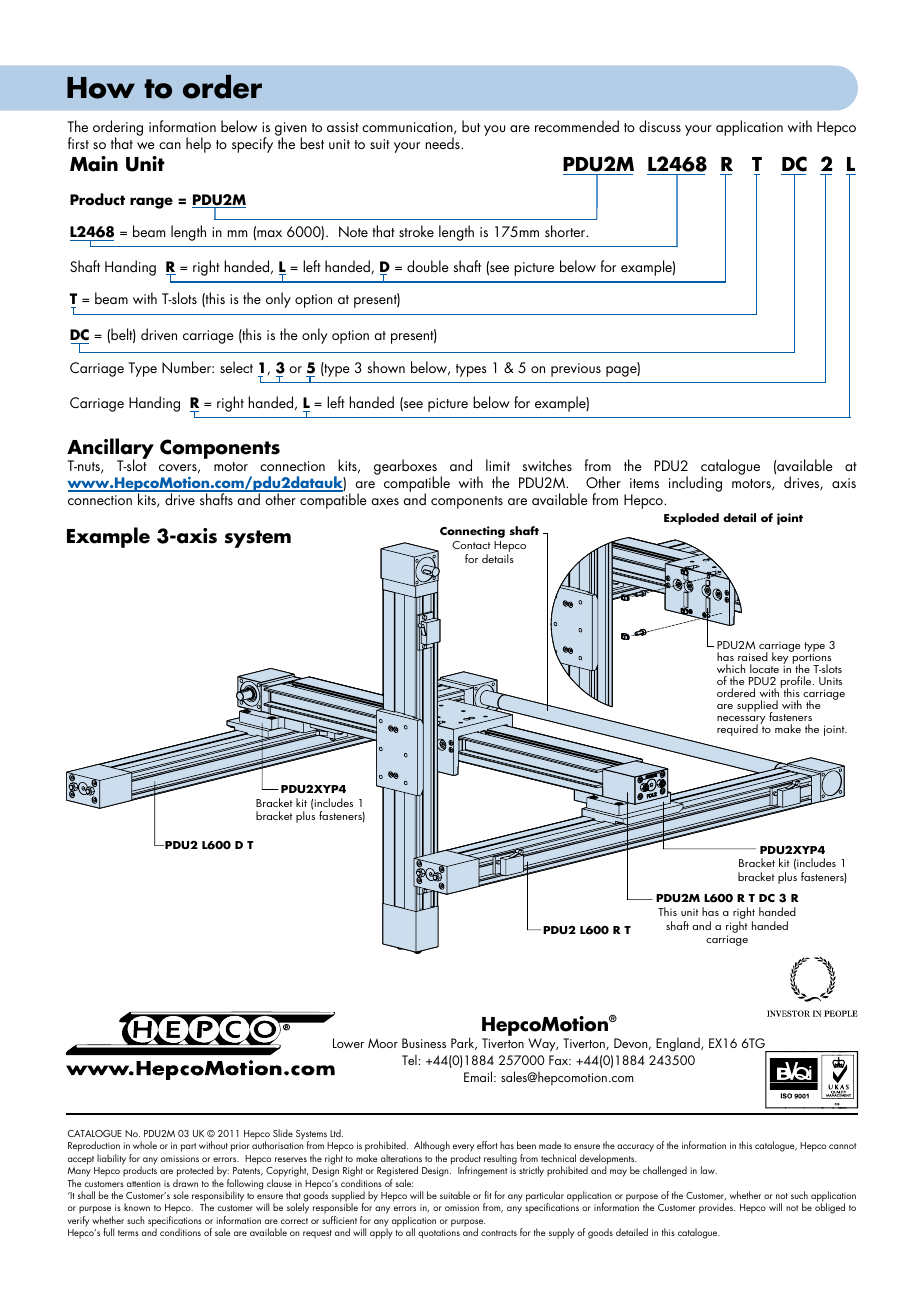 This screenshot has width=924, height=1308. I want to click on which, so click(731, 668).
